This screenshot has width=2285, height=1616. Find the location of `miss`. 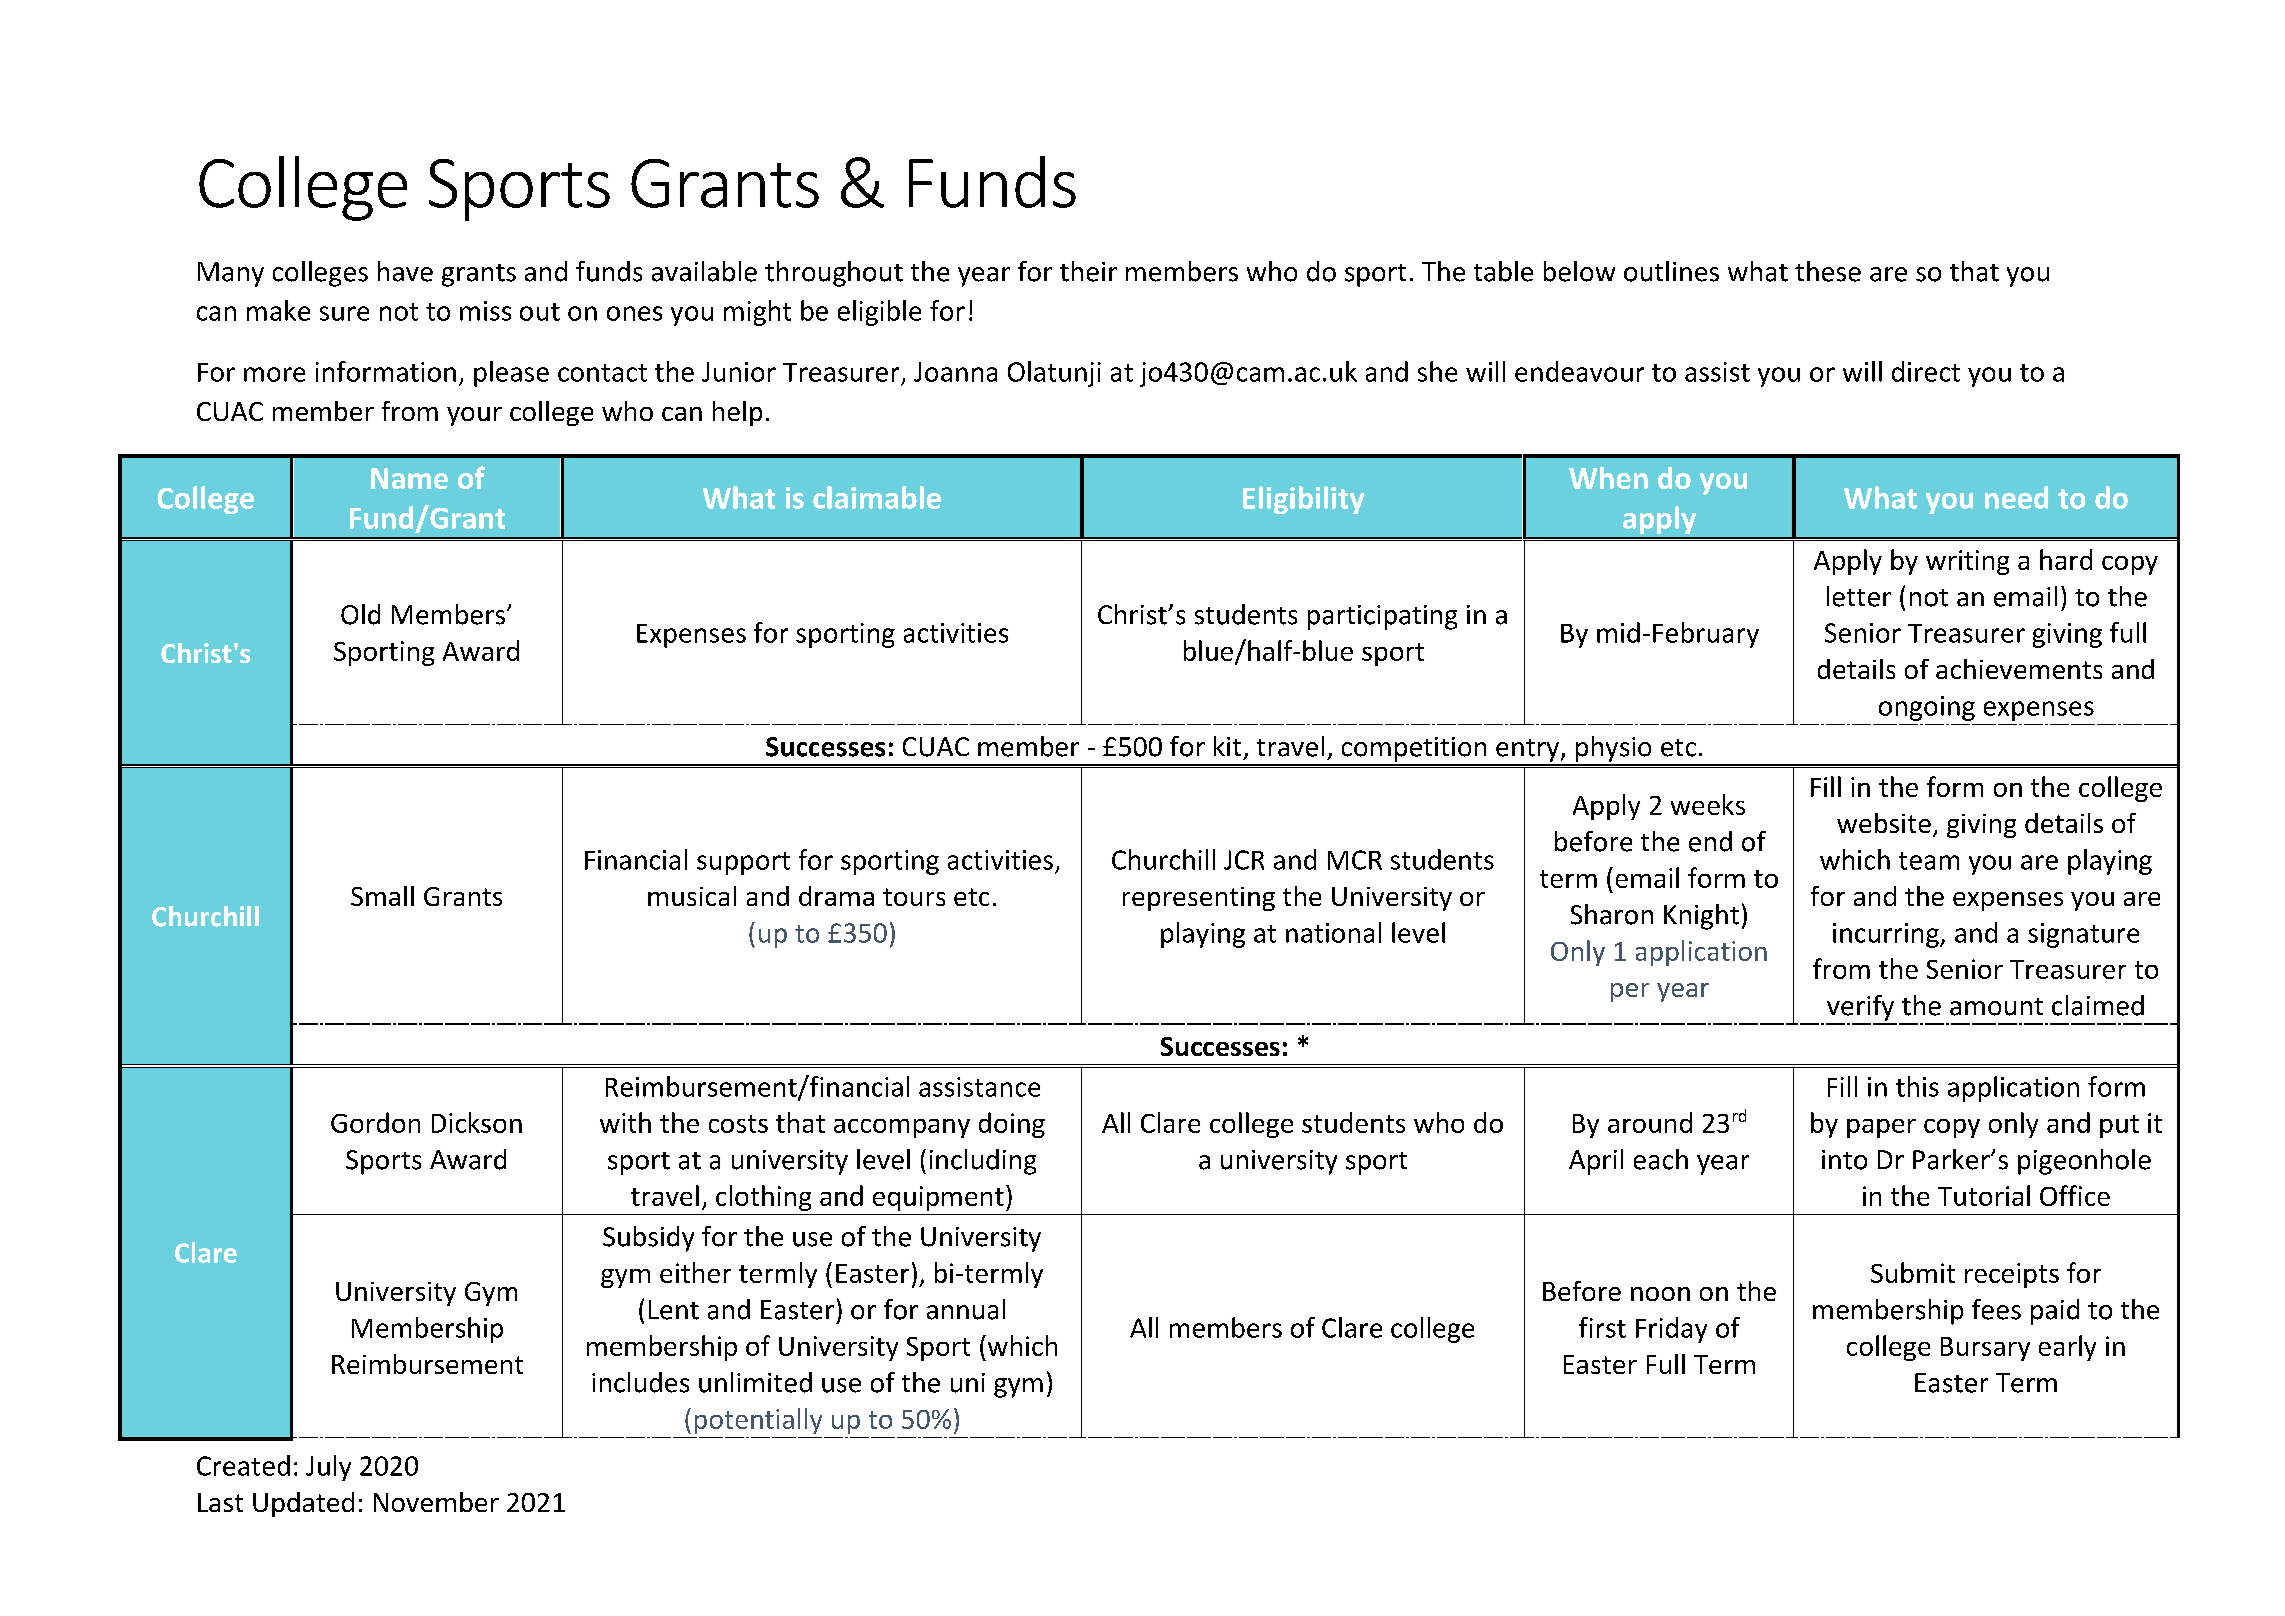

miss is located at coordinates (485, 311).
